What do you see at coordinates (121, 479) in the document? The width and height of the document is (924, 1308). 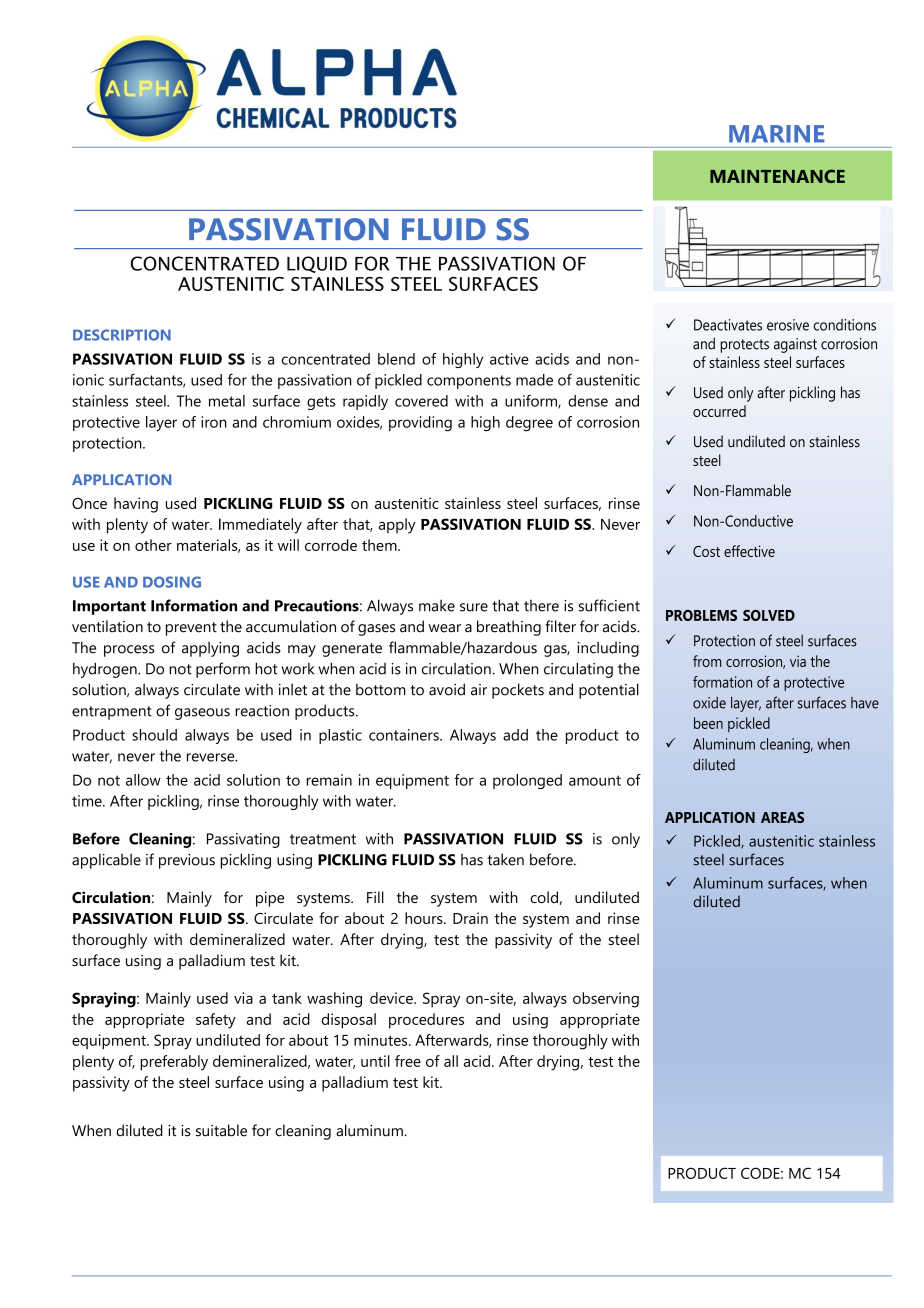 I see `APPLICATION` at bounding box center [121, 479].
